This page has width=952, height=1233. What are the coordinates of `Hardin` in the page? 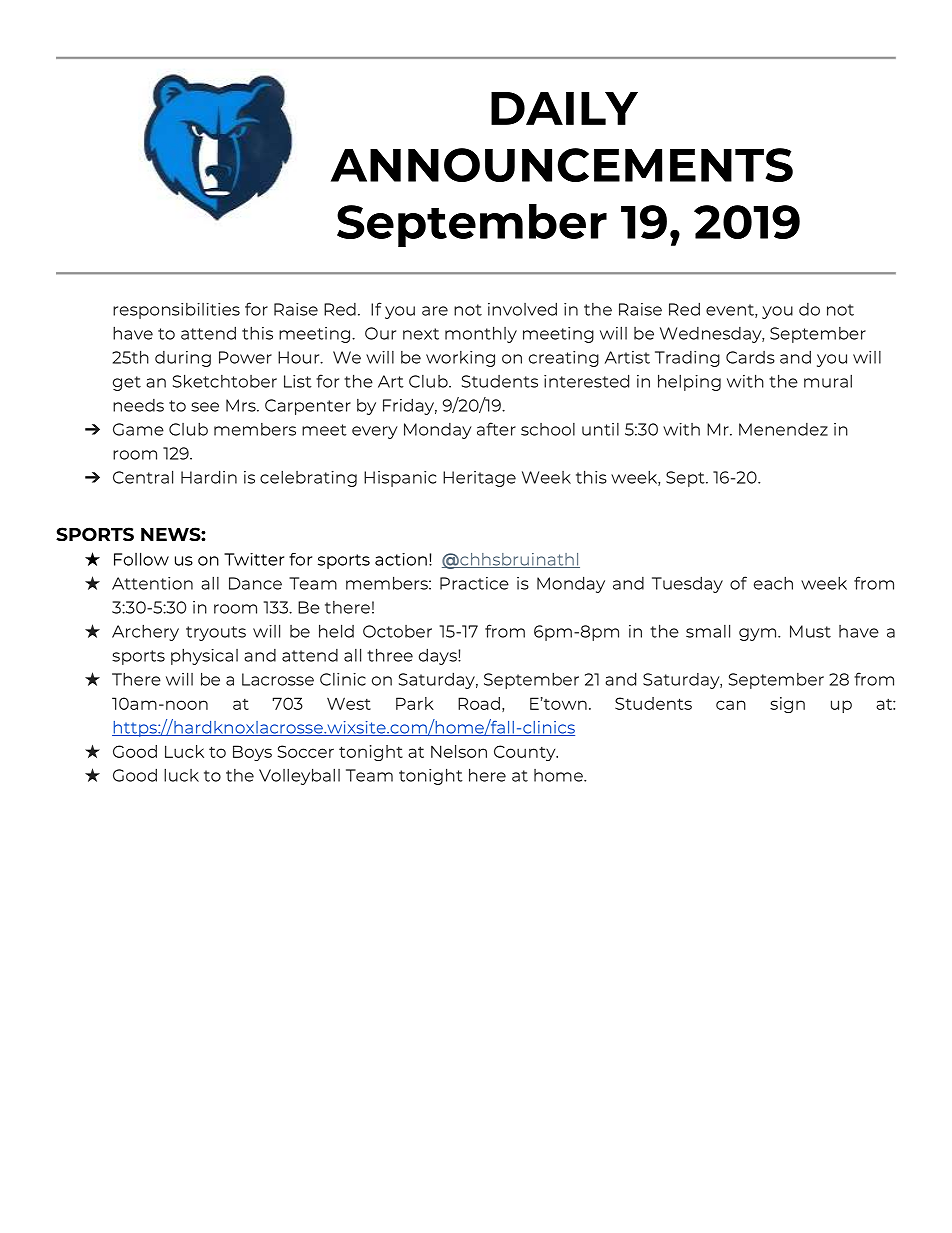 It's located at (209, 477).
